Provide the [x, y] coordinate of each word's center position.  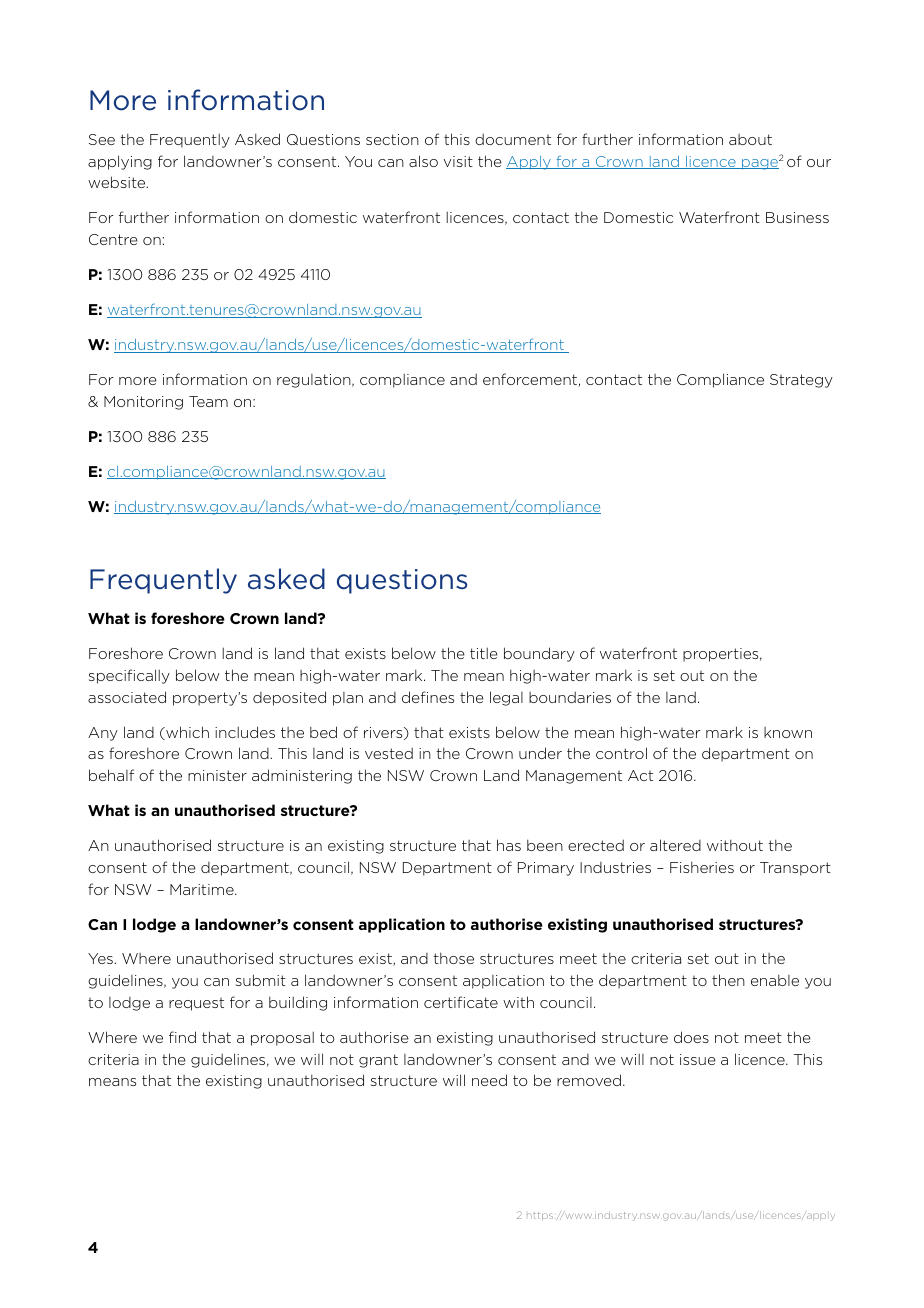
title [484, 653]
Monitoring [143, 403]
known [788, 732]
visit [458, 161]
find [182, 1037]
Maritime [203, 889]
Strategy [801, 381]
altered [675, 845]
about [750, 139]
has [509, 845]
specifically [129, 676]
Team [208, 401]
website [118, 182]
